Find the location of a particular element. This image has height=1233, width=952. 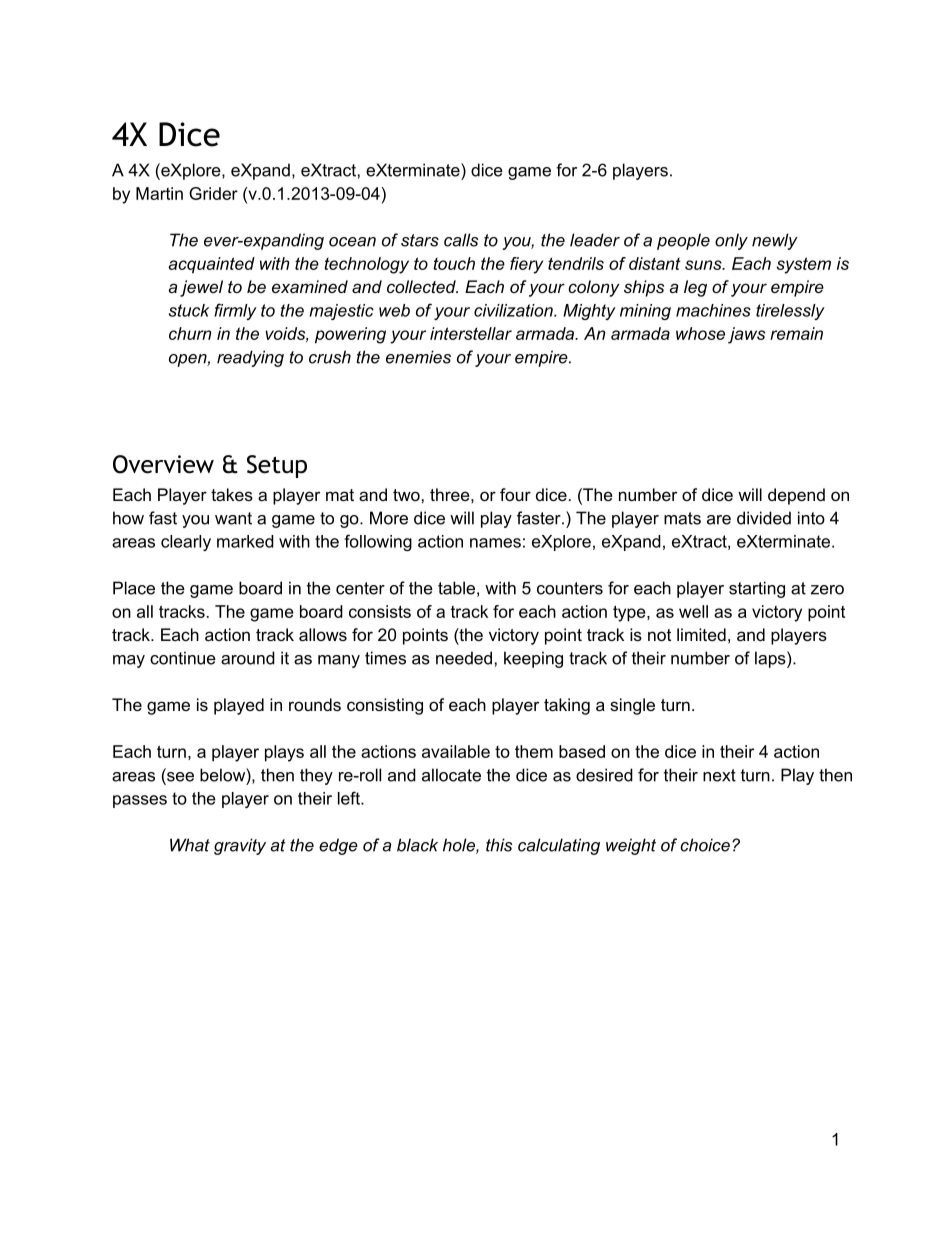

divided is located at coordinates (764, 518).
